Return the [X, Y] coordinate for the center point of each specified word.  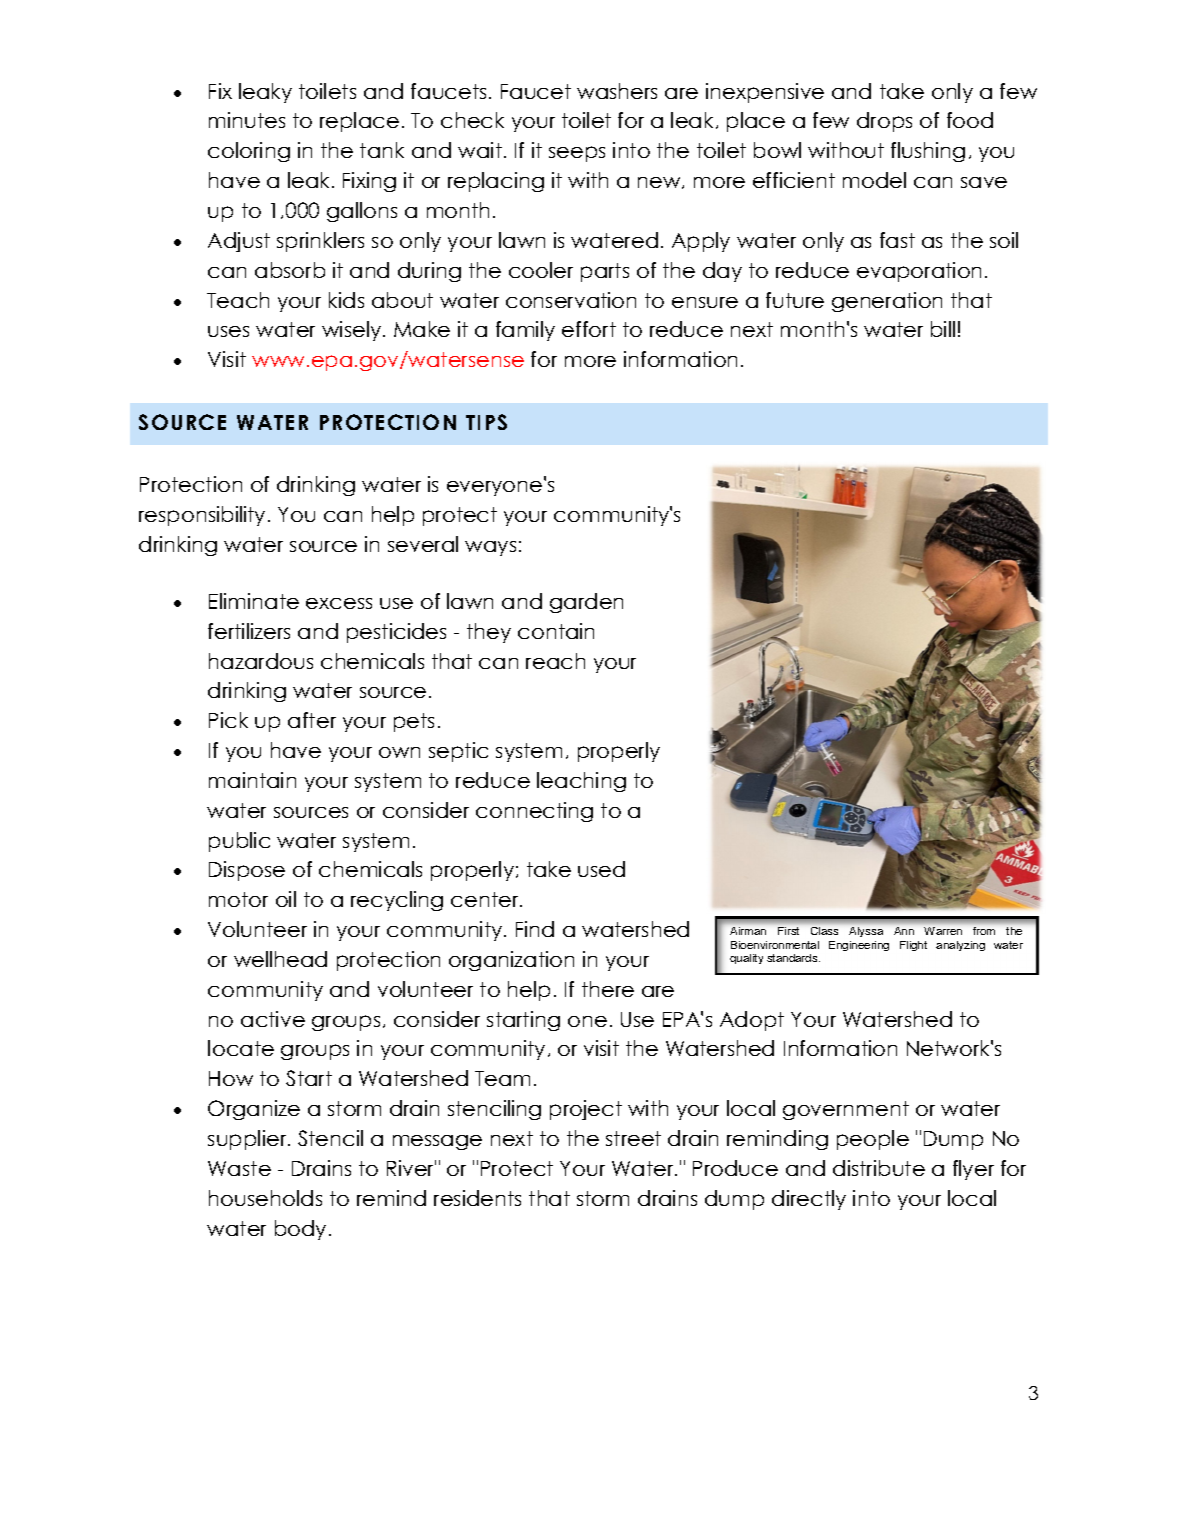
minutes [247, 120]
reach [555, 661]
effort [589, 329]
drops [884, 122]
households [265, 1198]
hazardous [261, 661]
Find [535, 929]
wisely [353, 331]
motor [238, 899]
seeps [577, 154]
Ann [904, 931]
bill [943, 329]
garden [586, 603]
